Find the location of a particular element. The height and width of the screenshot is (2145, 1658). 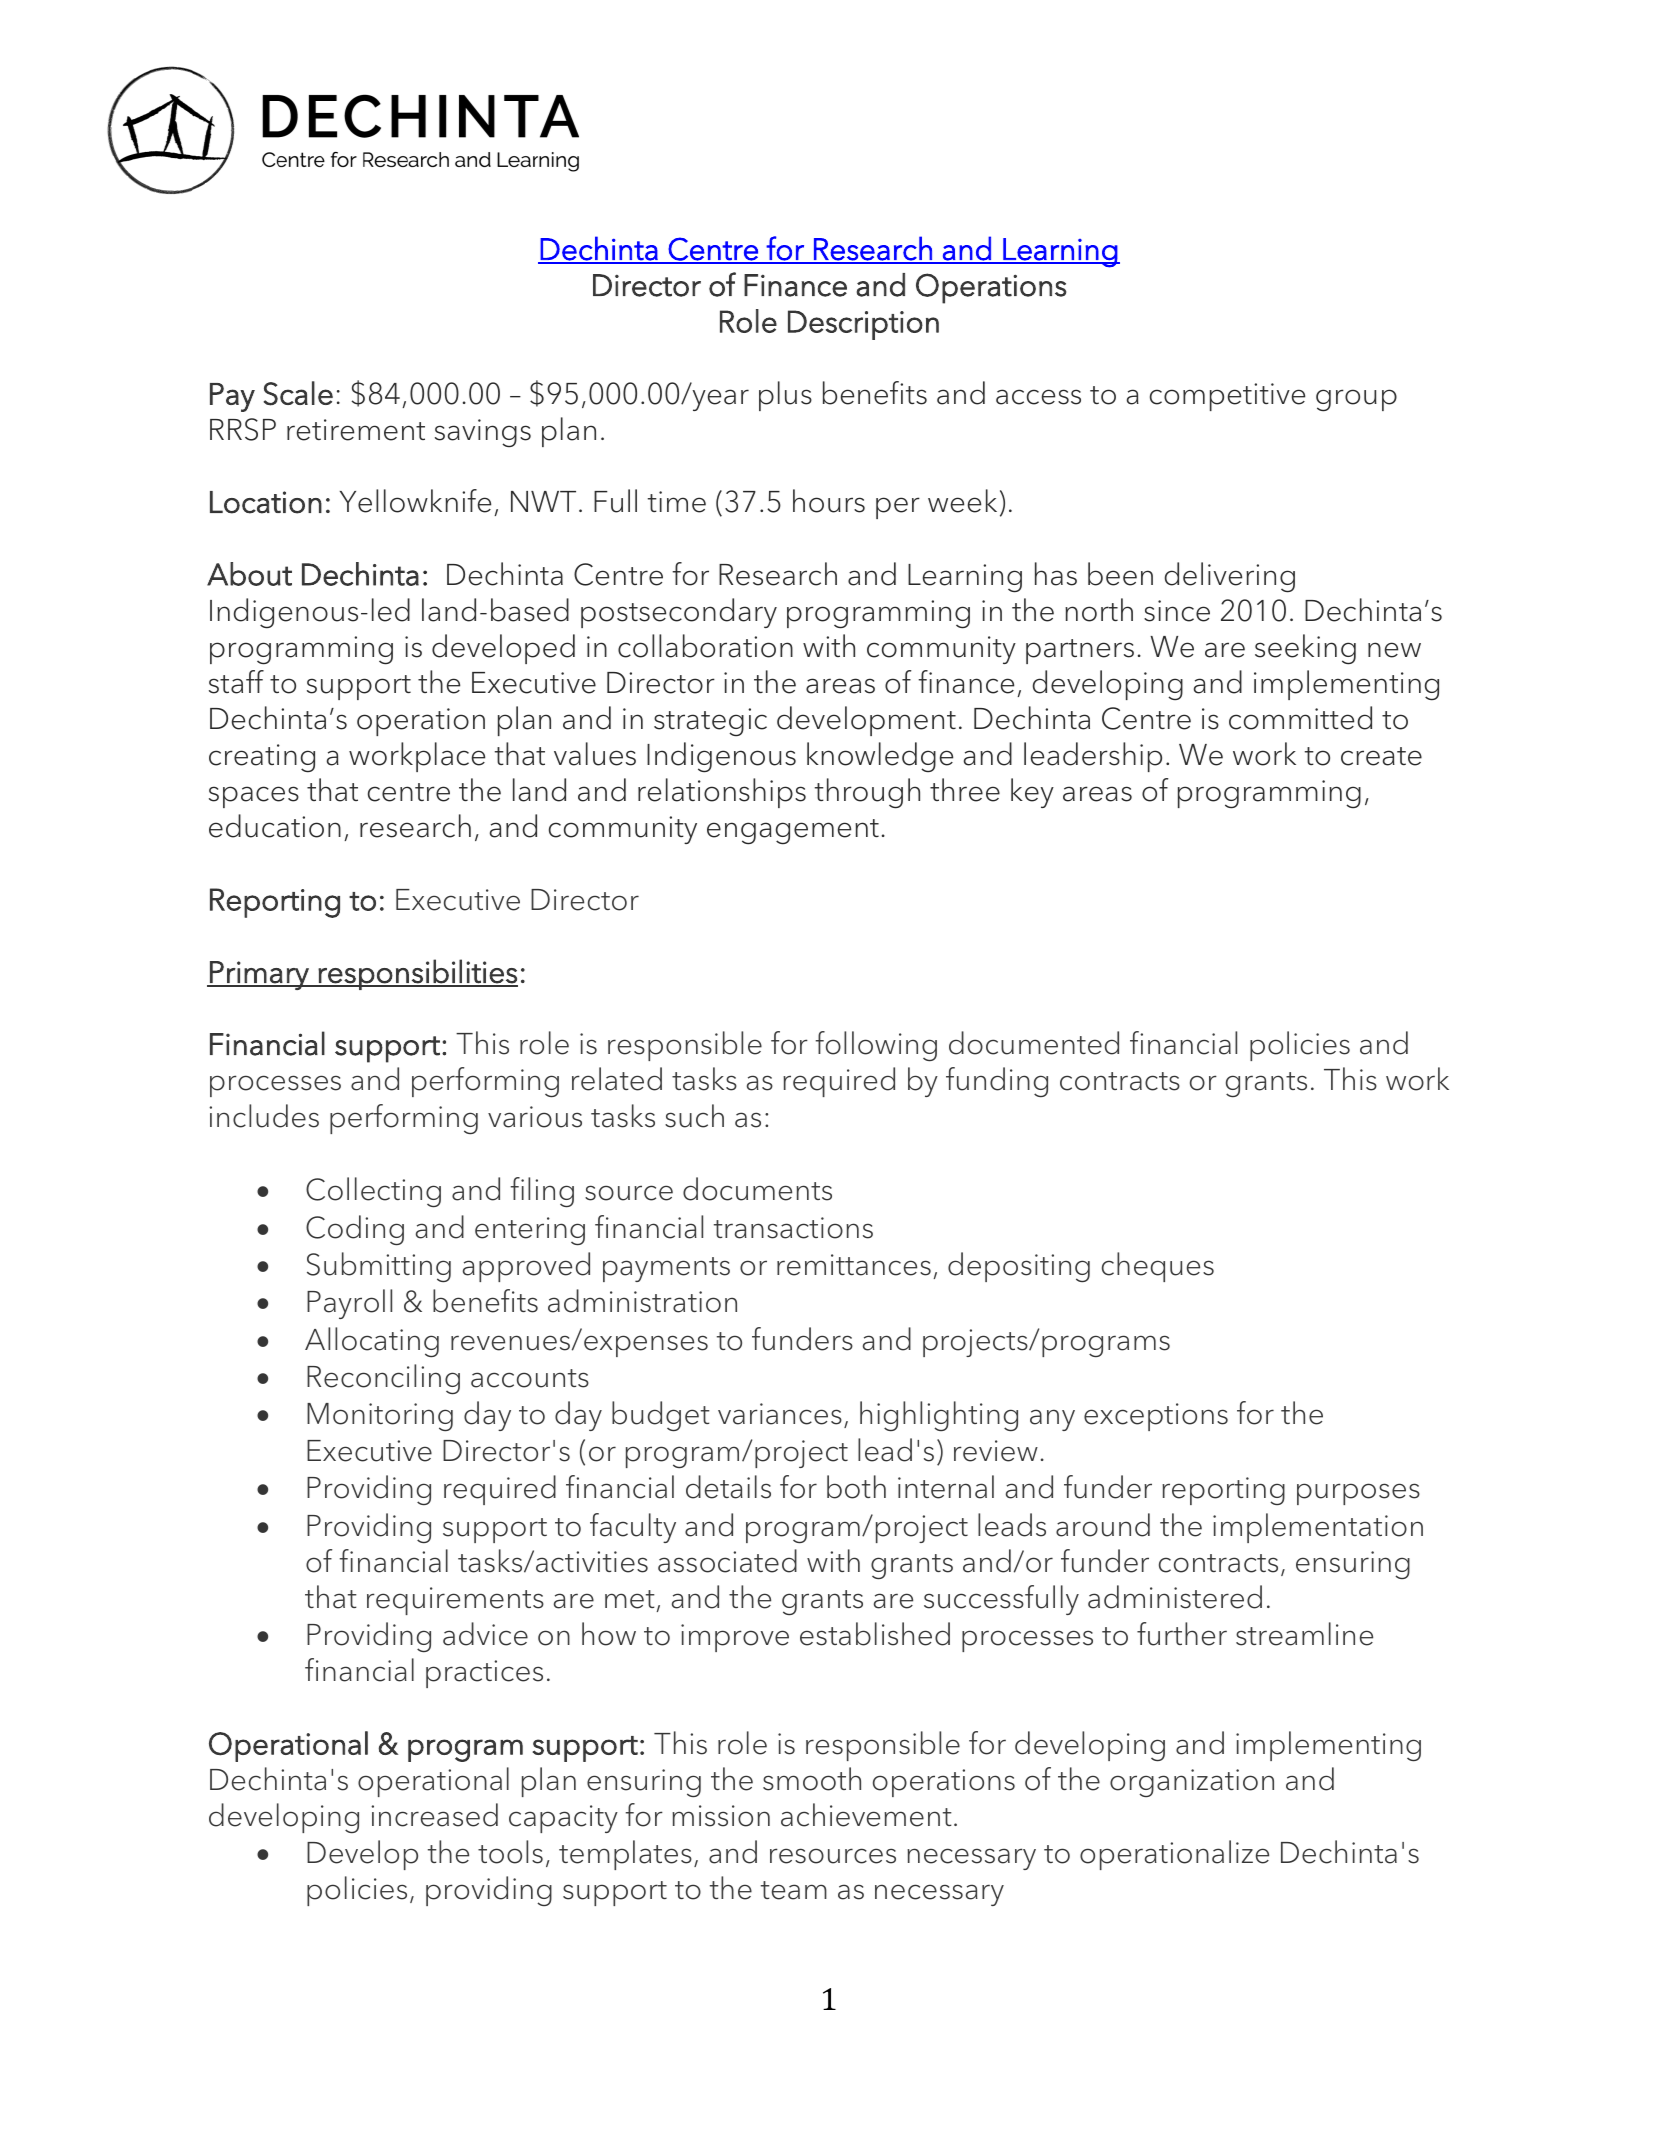

Scale is located at coordinates (298, 393).
